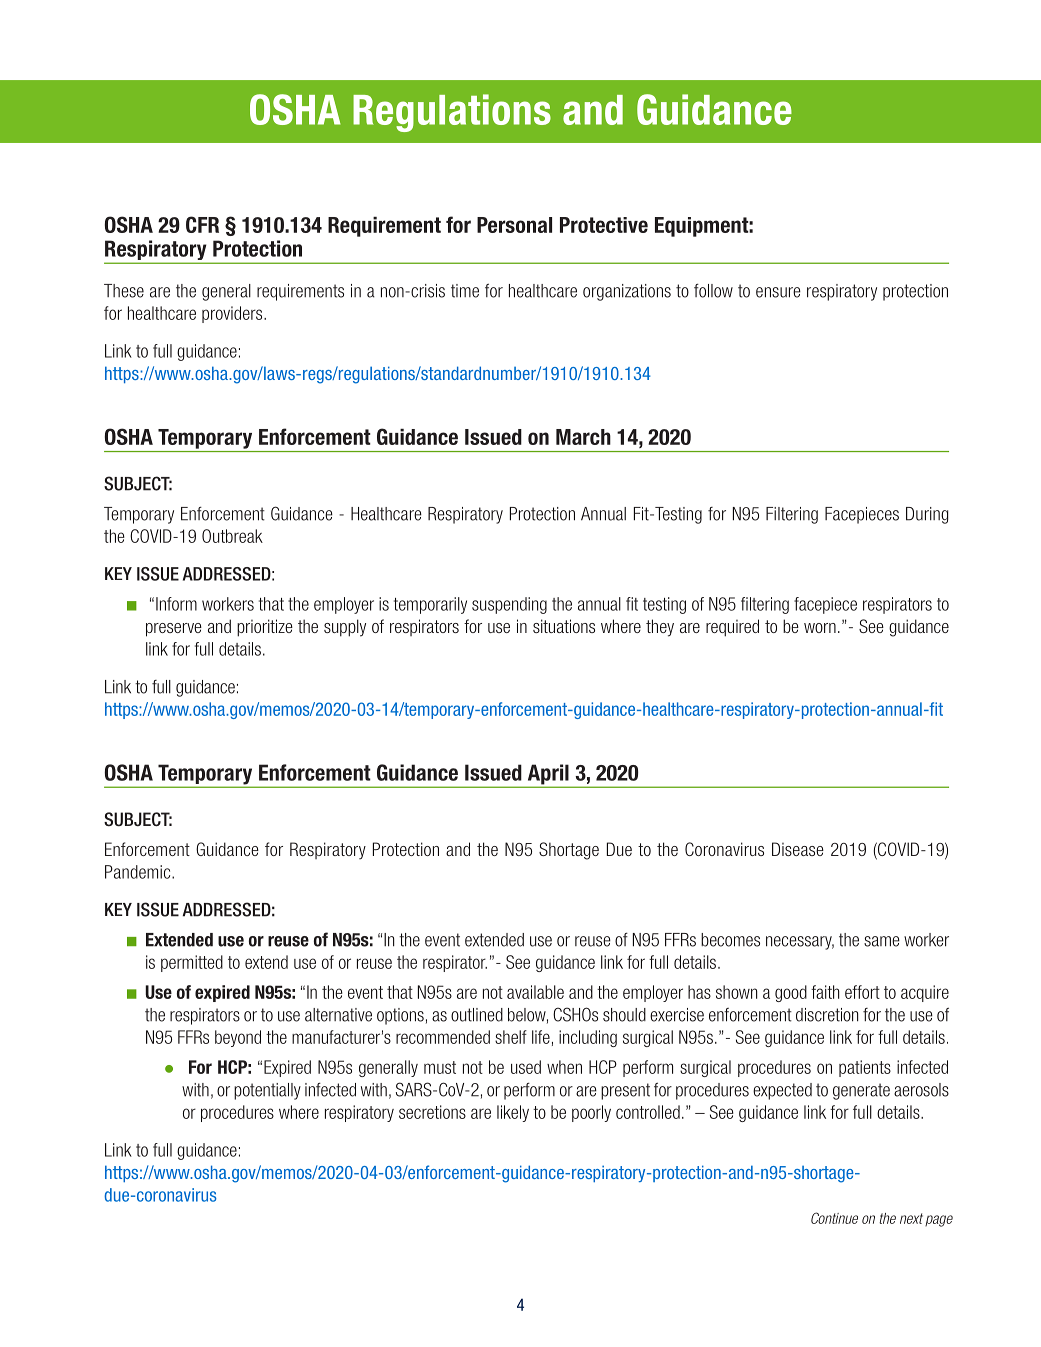  I want to click on Personal, so click(514, 225).
